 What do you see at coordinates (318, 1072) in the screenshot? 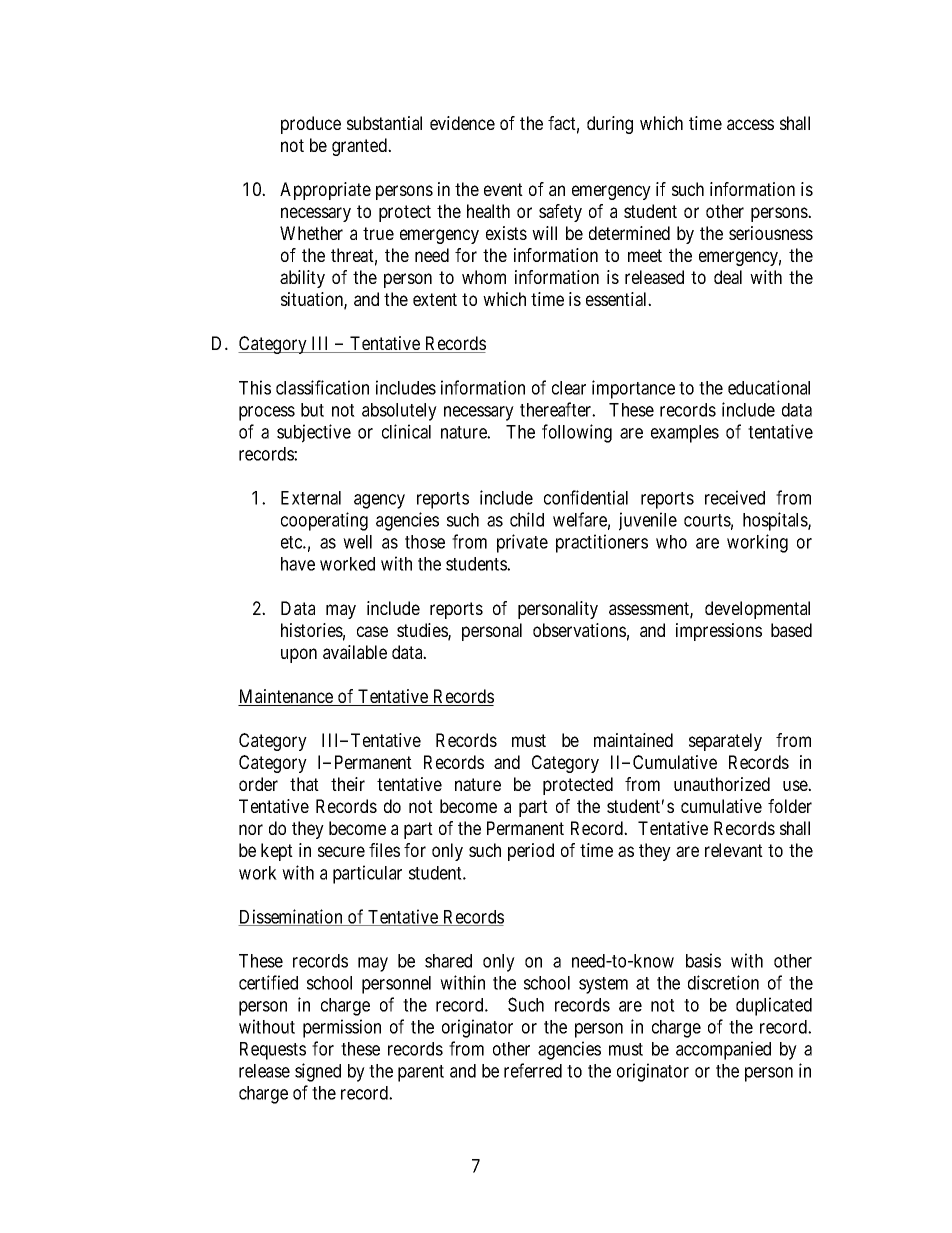
I see `signed` at bounding box center [318, 1072].
